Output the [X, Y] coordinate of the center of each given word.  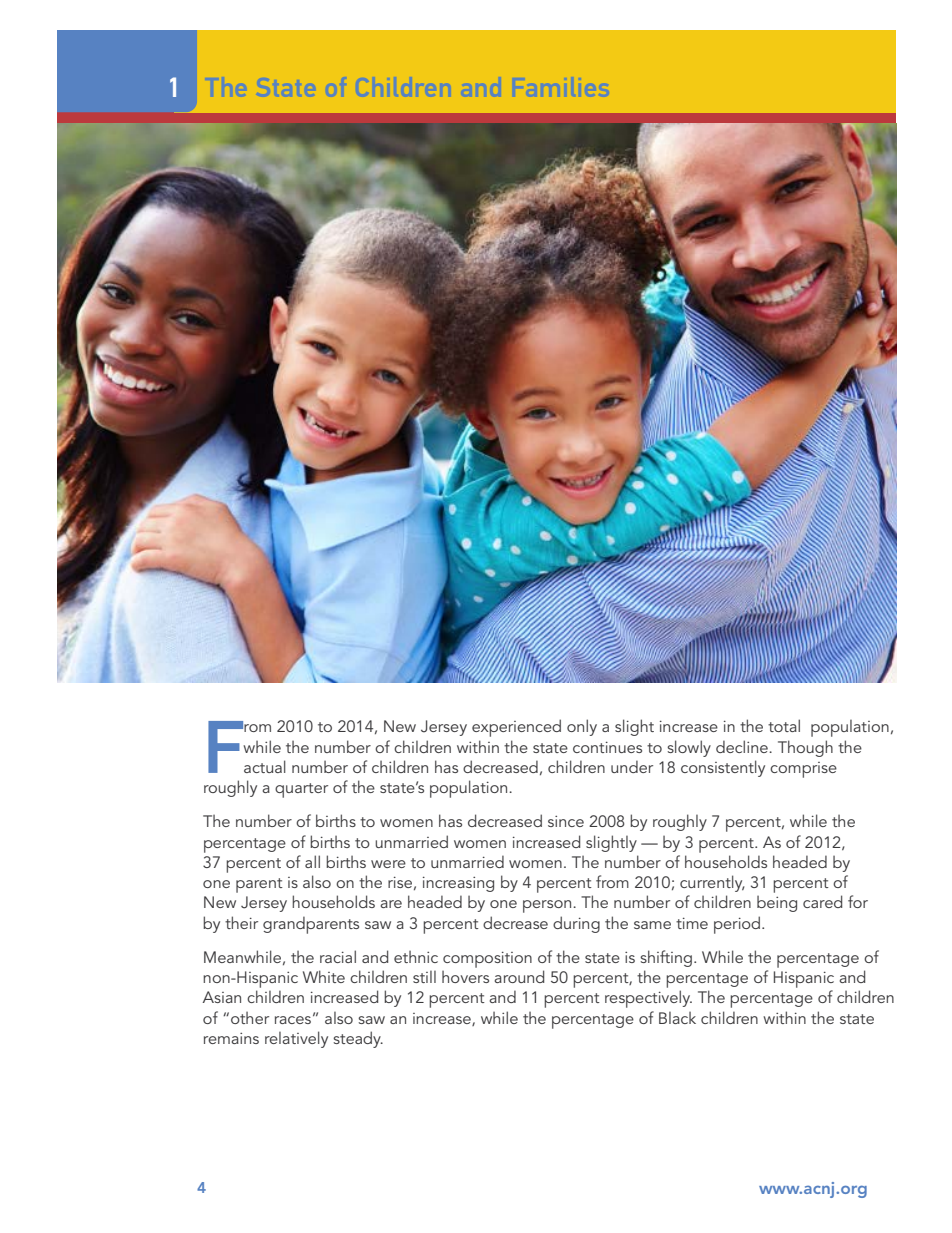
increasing [458, 884]
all [312, 861]
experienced [516, 728]
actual [265, 766]
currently [712, 883]
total [784, 725]
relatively [296, 1039]
